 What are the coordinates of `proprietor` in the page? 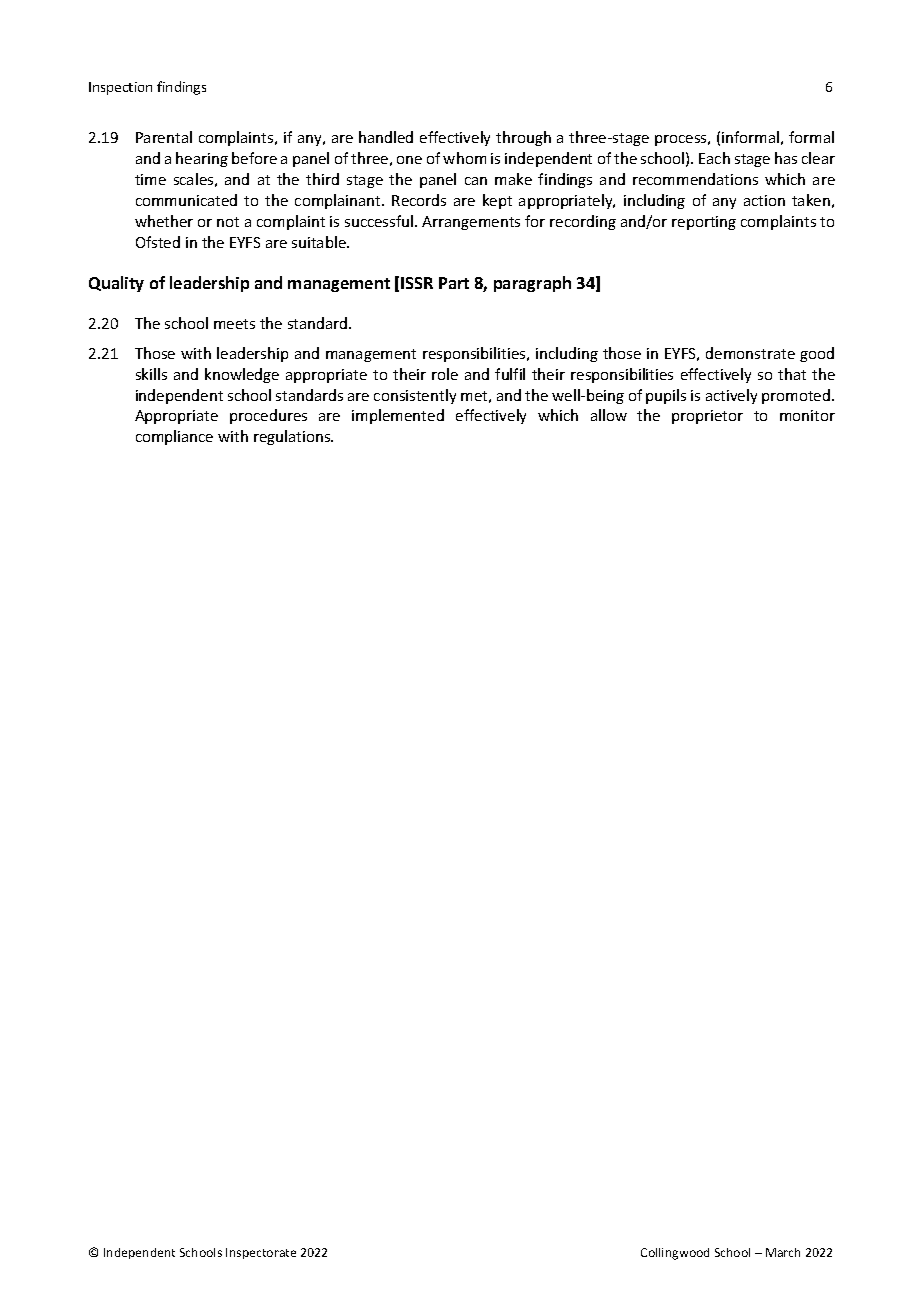 It's located at (707, 417).
